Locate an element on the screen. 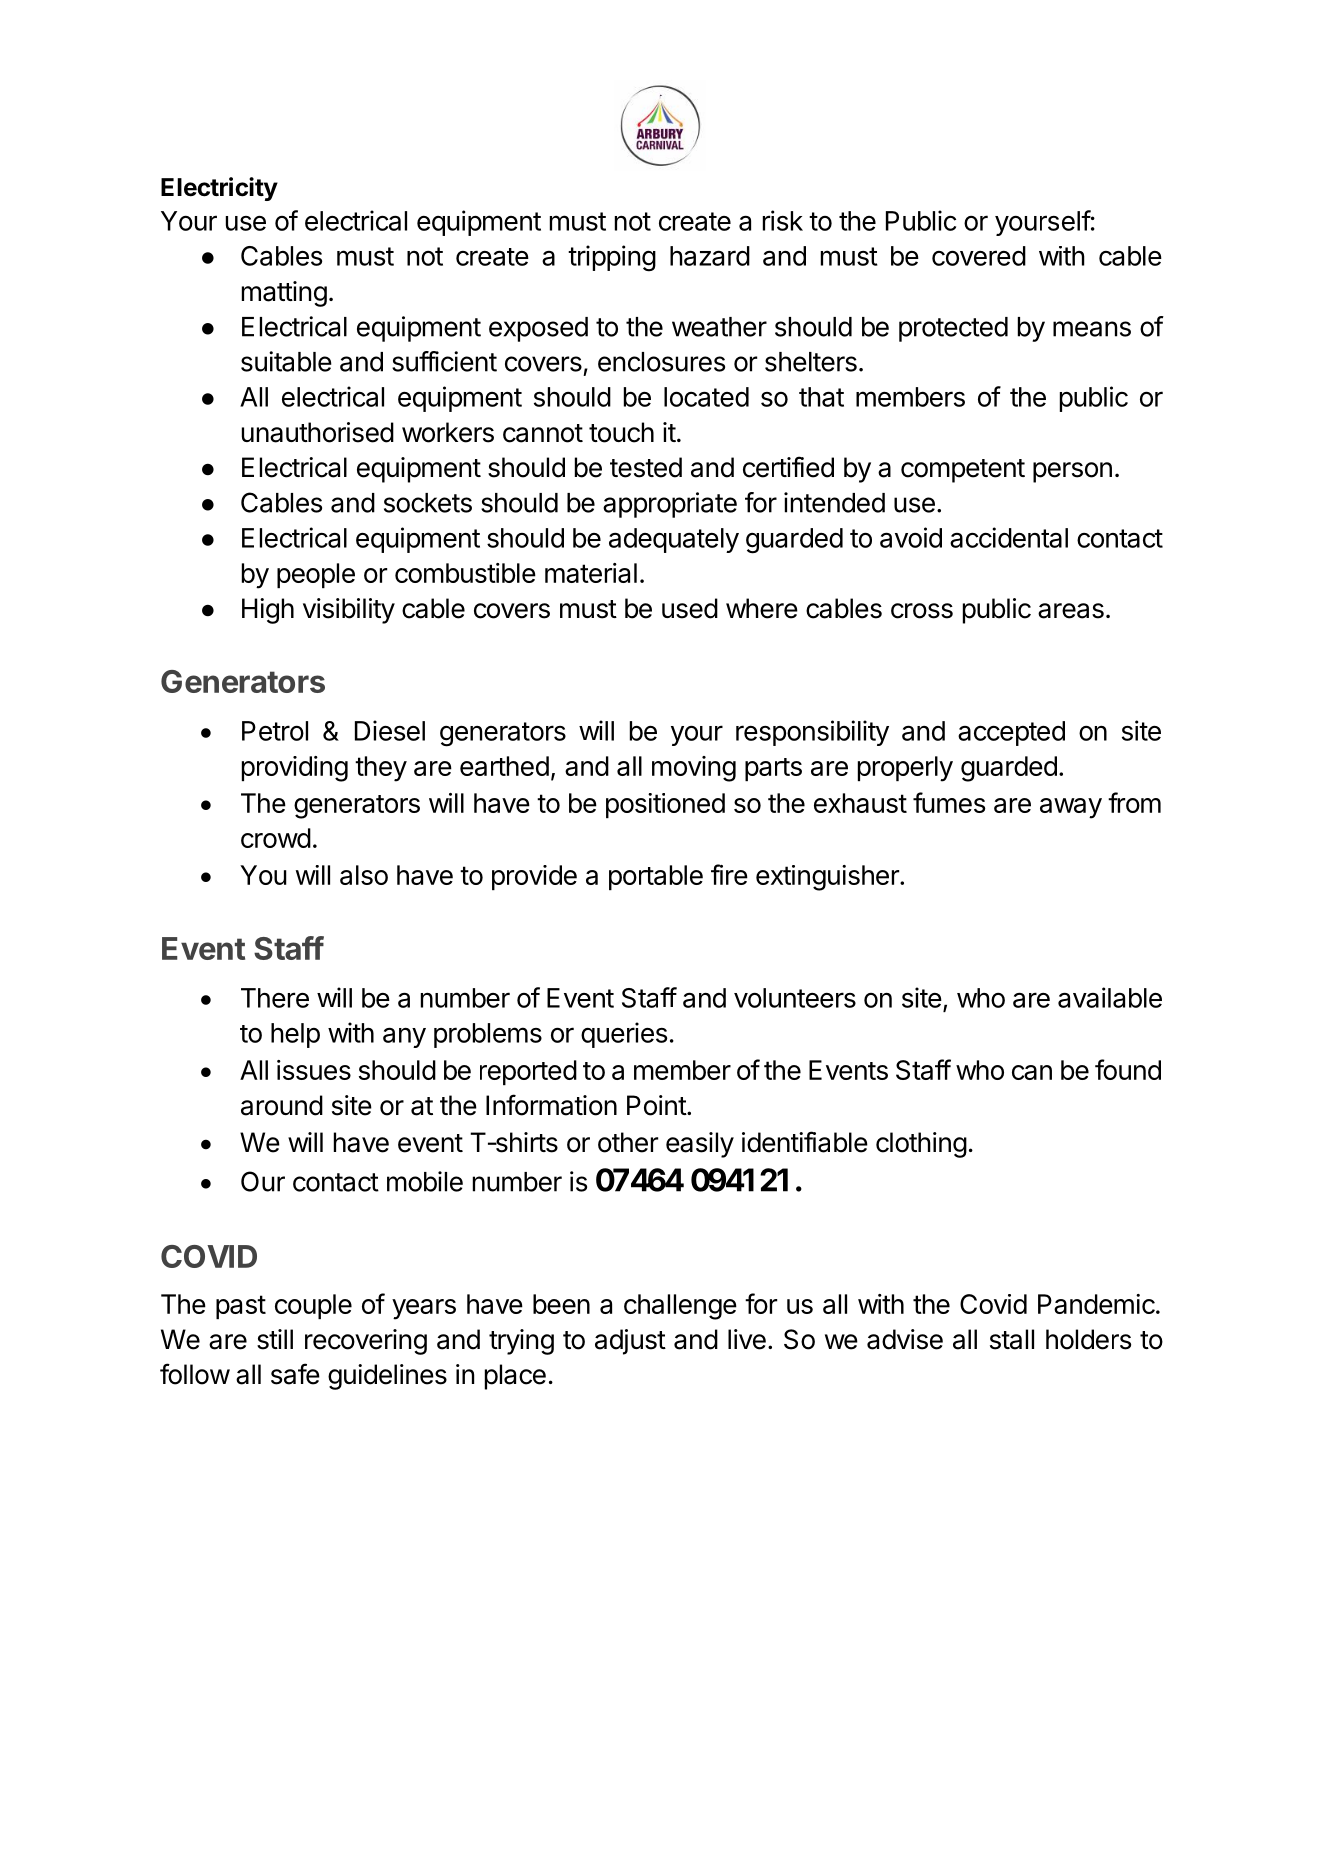  covered is located at coordinates (979, 256).
